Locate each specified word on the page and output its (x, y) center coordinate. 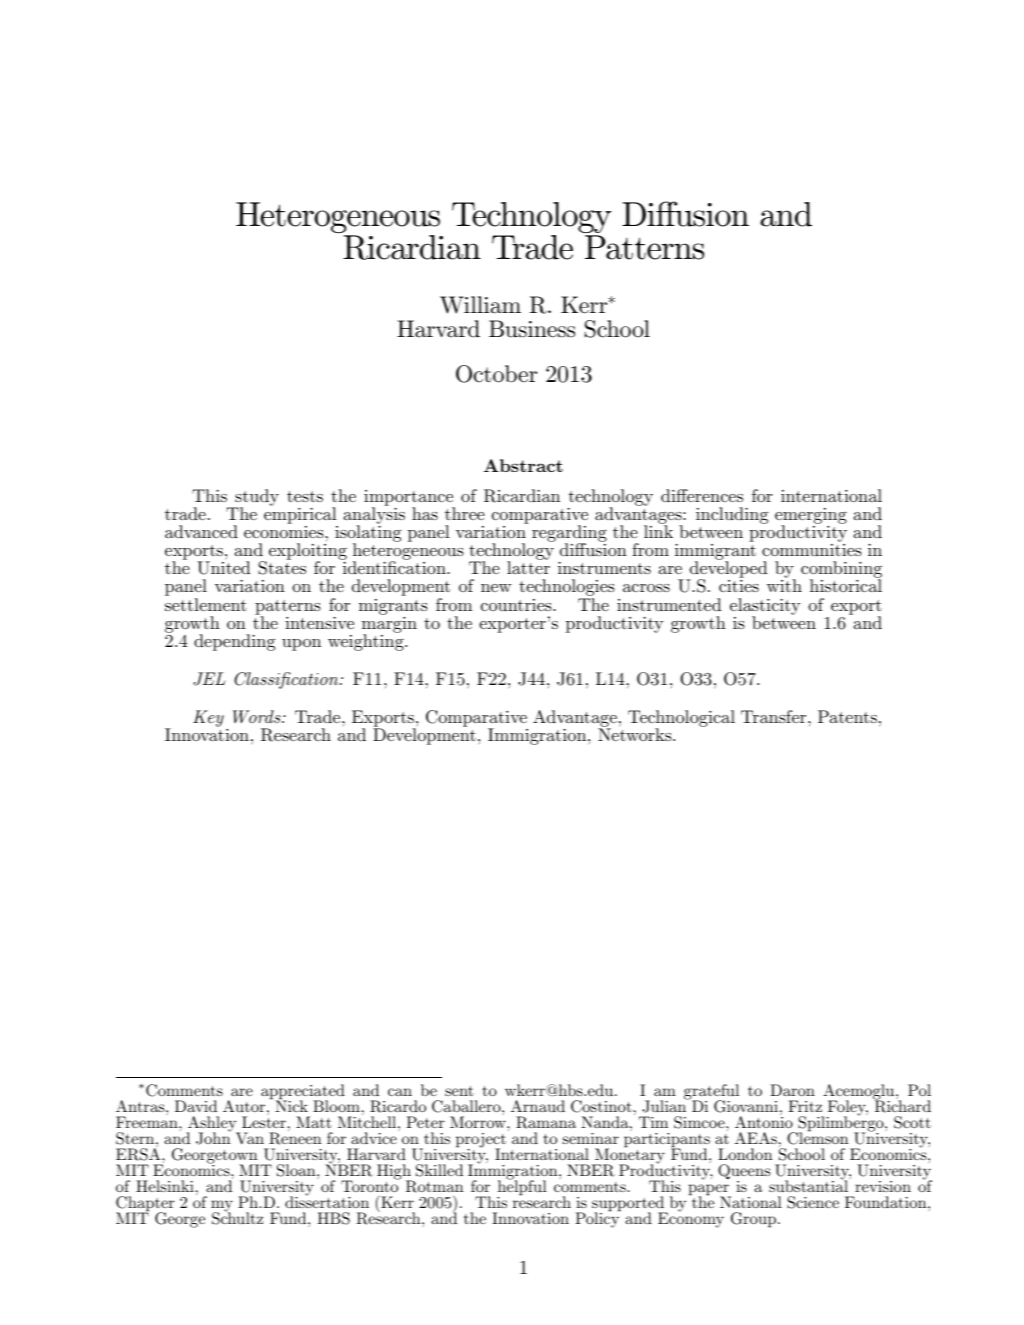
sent (459, 1091)
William (480, 305)
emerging (811, 517)
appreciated (303, 1093)
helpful (522, 1188)
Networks (635, 734)
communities (812, 550)
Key (208, 718)
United (224, 568)
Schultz (237, 1217)
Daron (792, 1090)
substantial (809, 1185)
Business (532, 329)
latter (528, 567)
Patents (847, 716)
